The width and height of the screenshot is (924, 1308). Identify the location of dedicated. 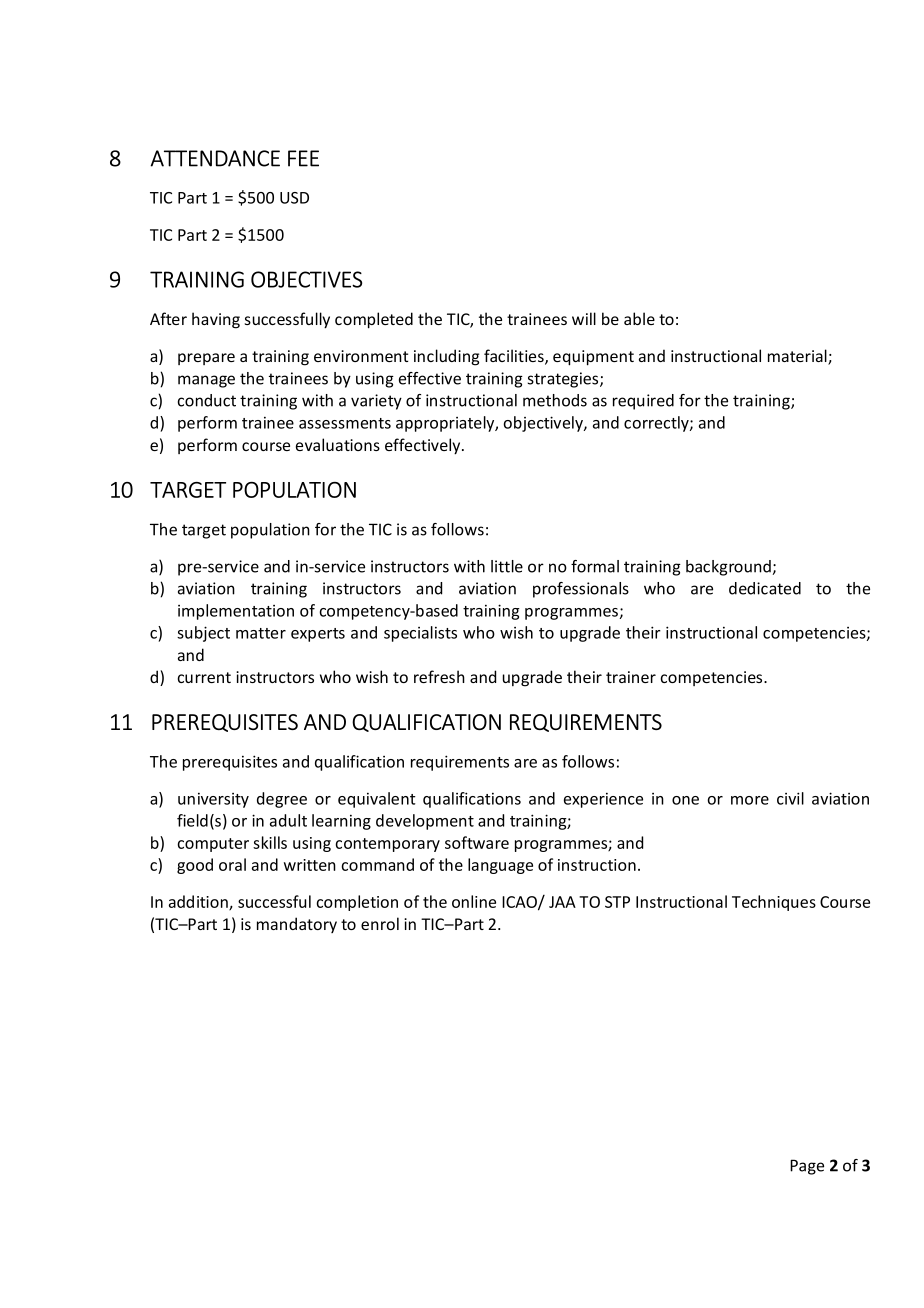
(765, 588).
